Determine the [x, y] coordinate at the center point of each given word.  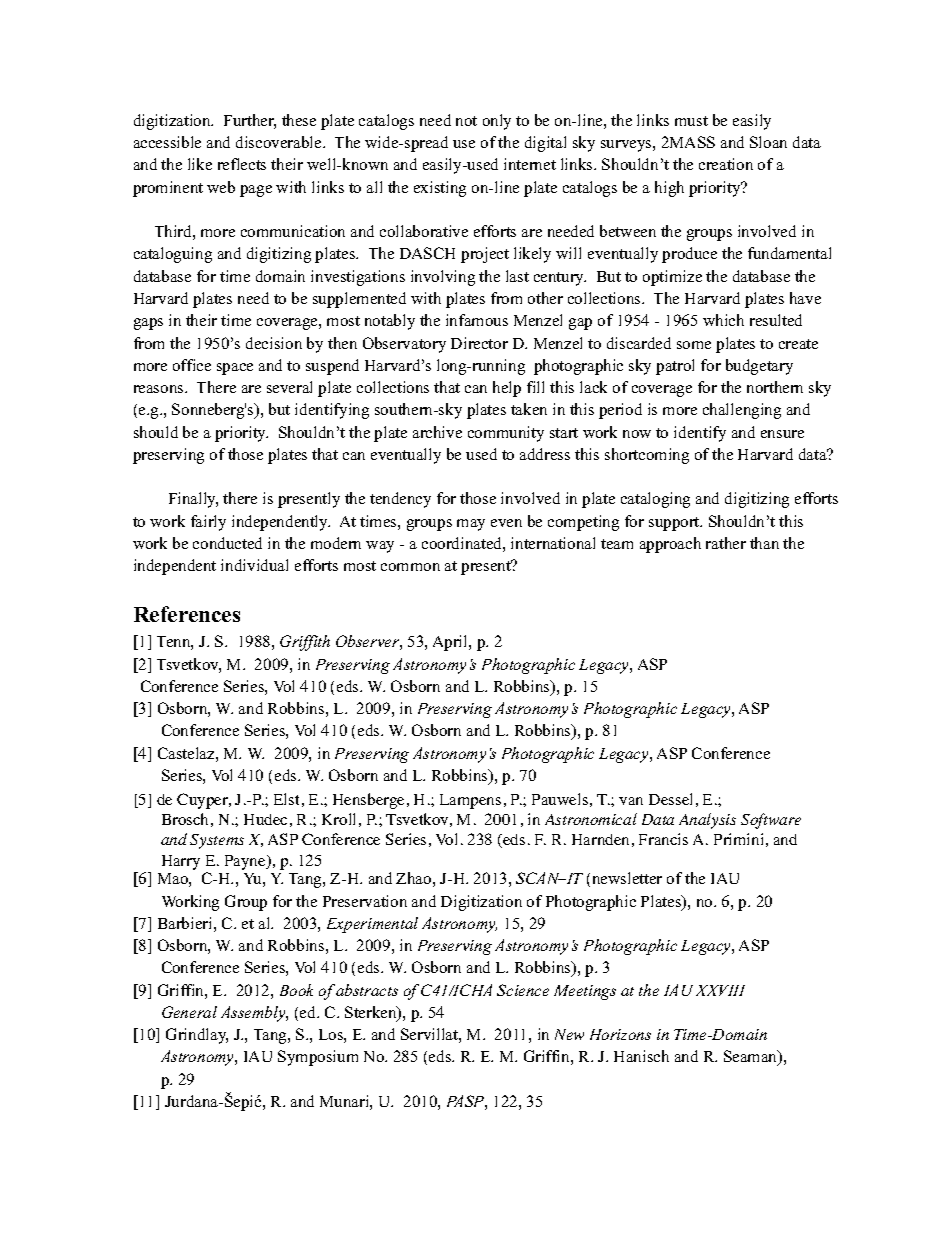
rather [726, 543]
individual [254, 565]
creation [726, 164]
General [189, 1012]
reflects [242, 164]
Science [523, 990]
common [410, 567]
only [497, 122]
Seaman [752, 1058]
